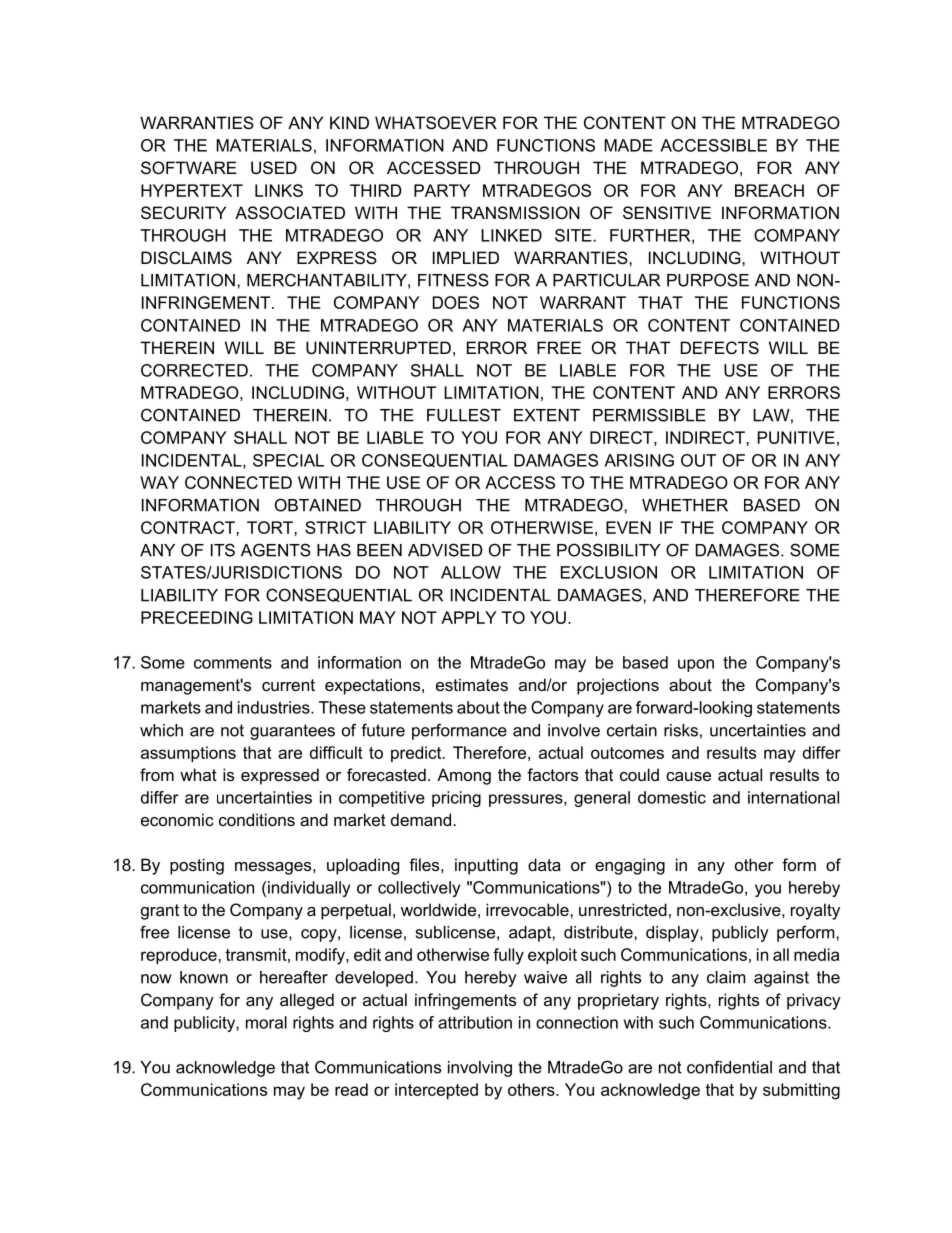  What do you see at coordinates (266, 1022) in the document?
I see `moral` at bounding box center [266, 1022].
